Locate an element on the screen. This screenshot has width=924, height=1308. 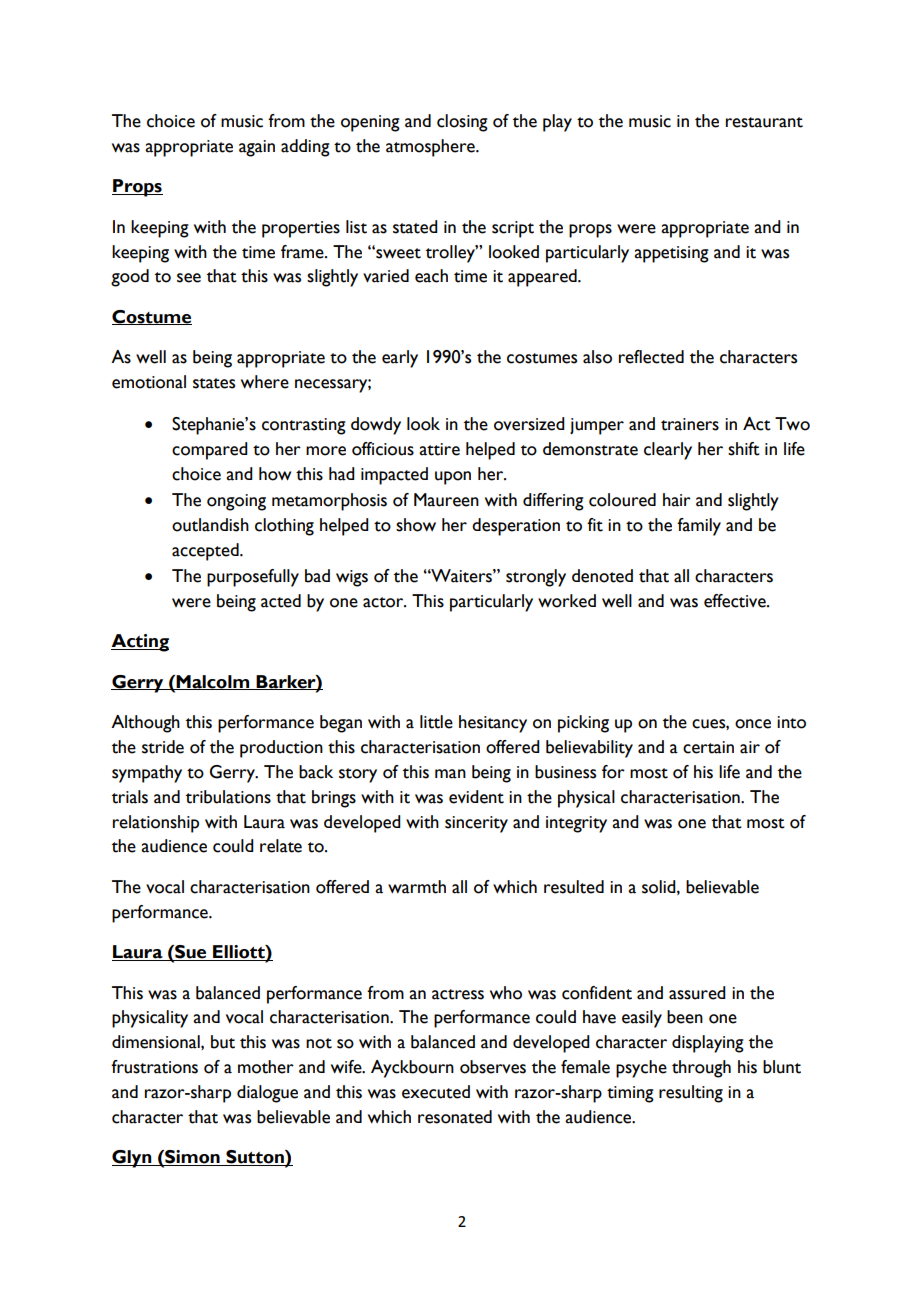
again is located at coordinates (257, 148).
